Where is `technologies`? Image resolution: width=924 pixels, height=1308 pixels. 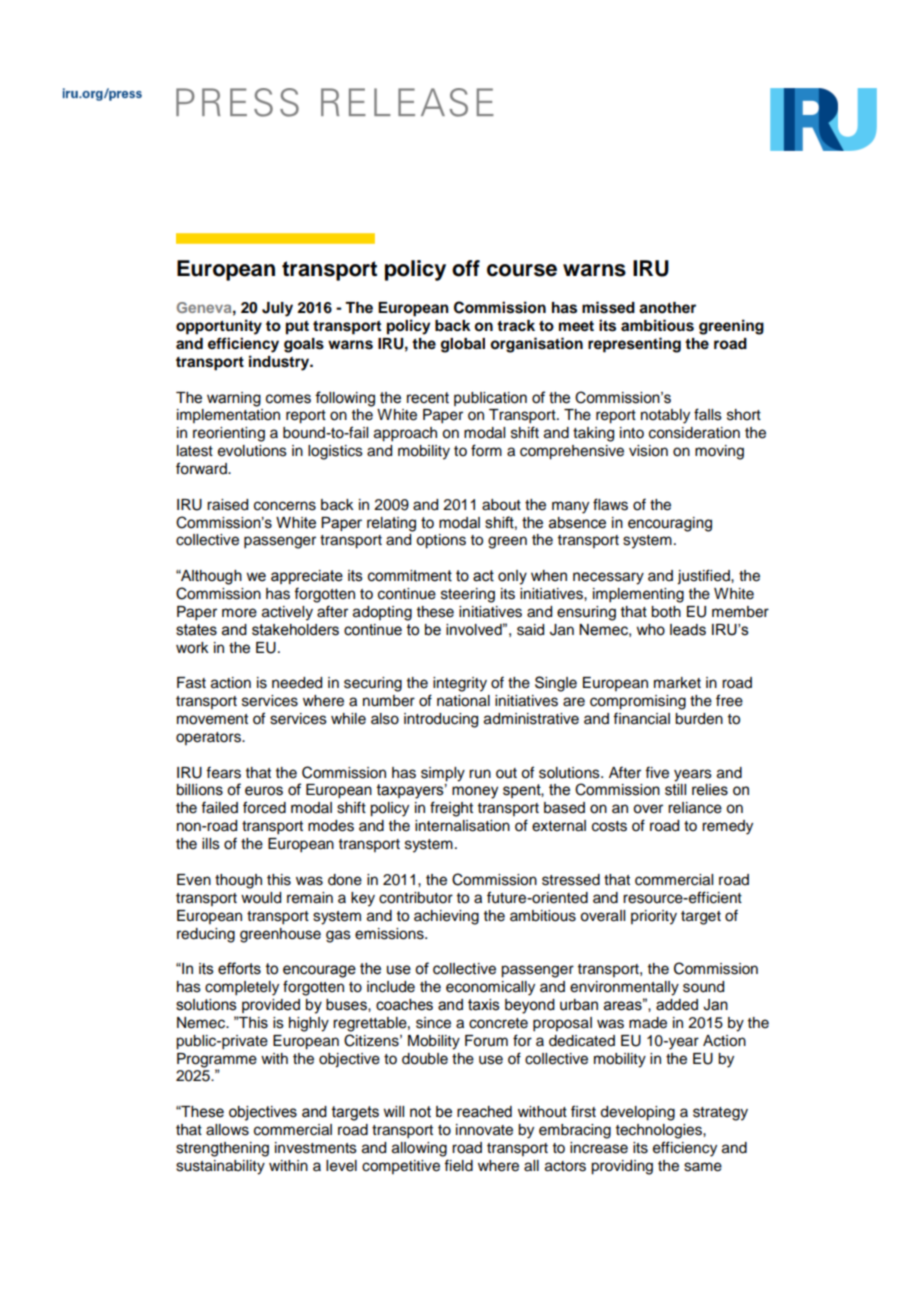
technologies is located at coordinates (660, 1131).
